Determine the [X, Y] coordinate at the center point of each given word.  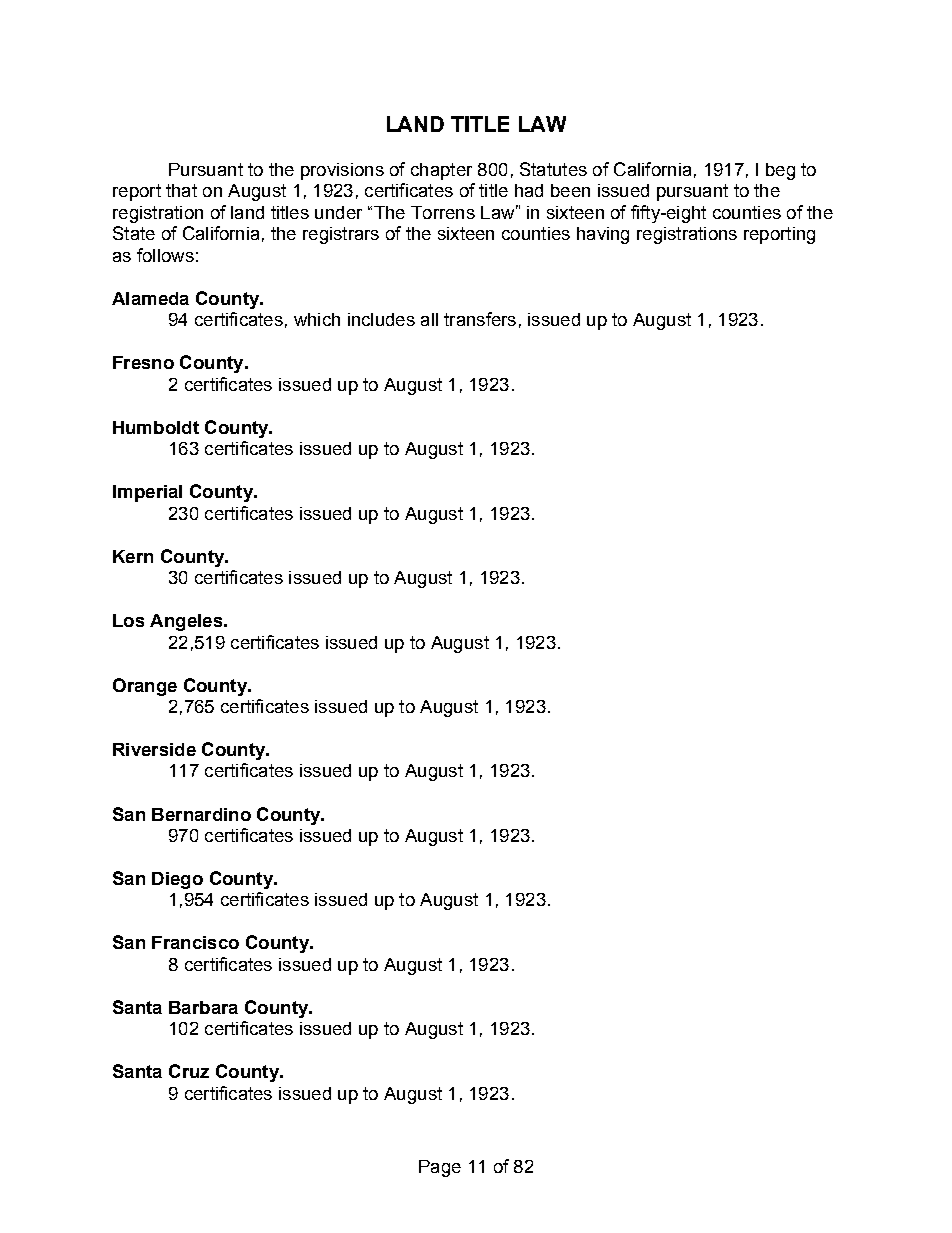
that [181, 190]
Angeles [187, 622]
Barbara [203, 1007]
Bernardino [201, 814]
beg [780, 171]
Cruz [189, 1071]
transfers [480, 319]
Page [440, 1168]
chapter [441, 171]
